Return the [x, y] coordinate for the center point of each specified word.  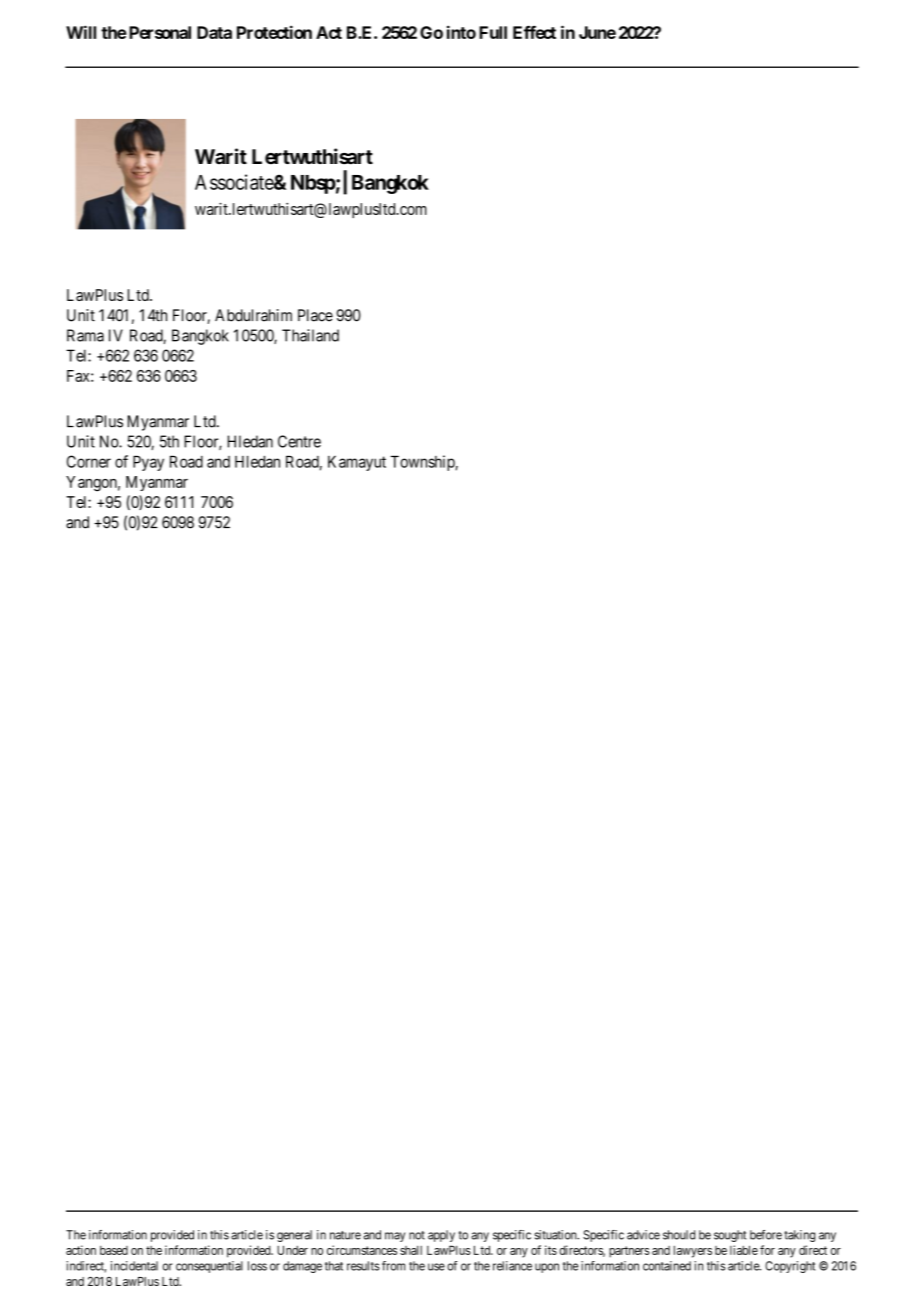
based [114, 1250]
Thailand [310, 335]
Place [315, 315]
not [417, 1235]
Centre [299, 441]
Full [493, 32]
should [679, 1235]
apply [441, 1236]
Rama [85, 335]
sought [730, 1236]
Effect [534, 32]
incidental [134, 1266]
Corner [89, 461]
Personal [158, 32]
